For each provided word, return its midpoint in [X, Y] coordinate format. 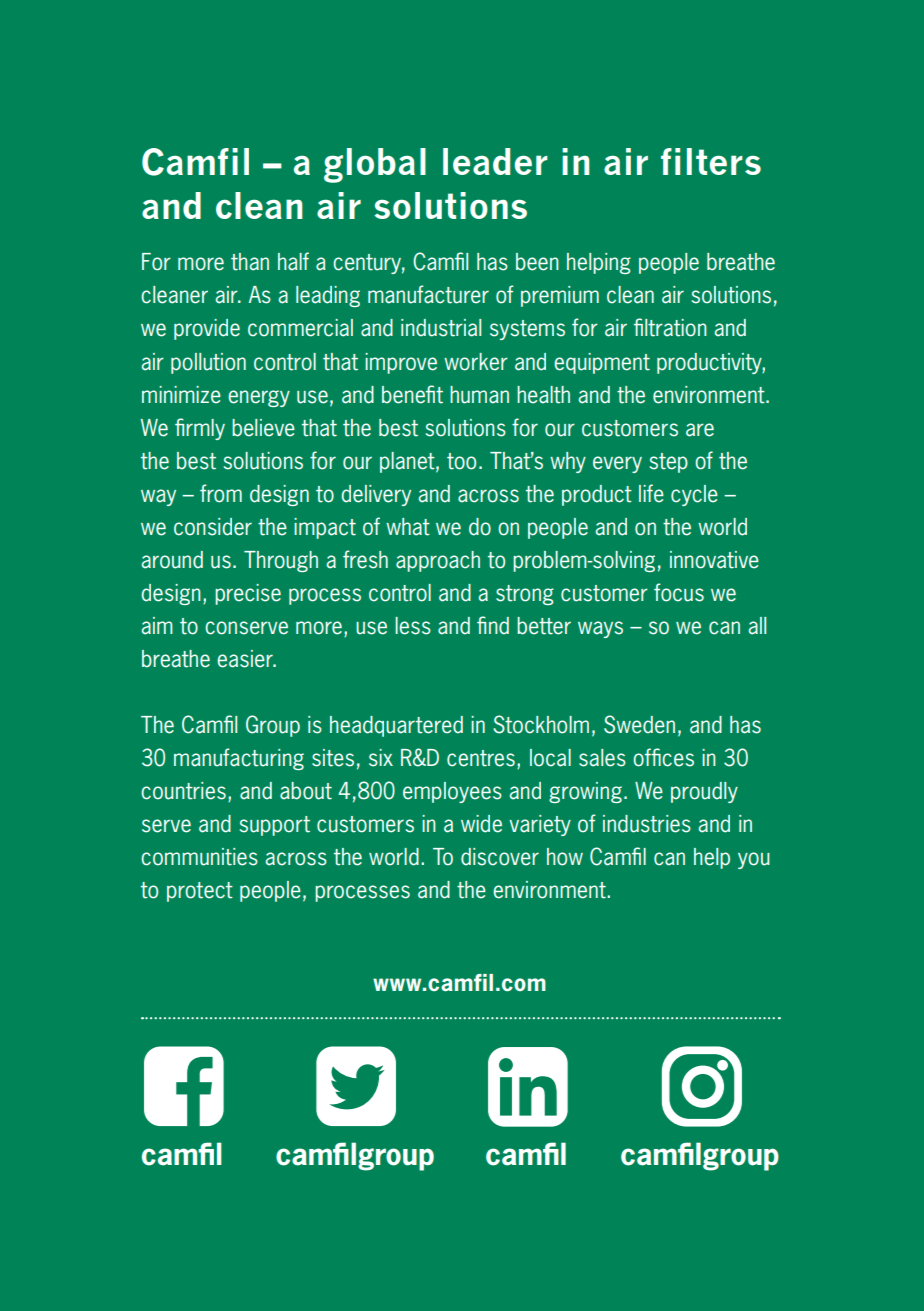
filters [711, 161]
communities [199, 857]
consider [213, 527]
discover [500, 857]
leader [495, 161]
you [754, 860]
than [250, 262]
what [408, 527]
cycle [694, 495]
